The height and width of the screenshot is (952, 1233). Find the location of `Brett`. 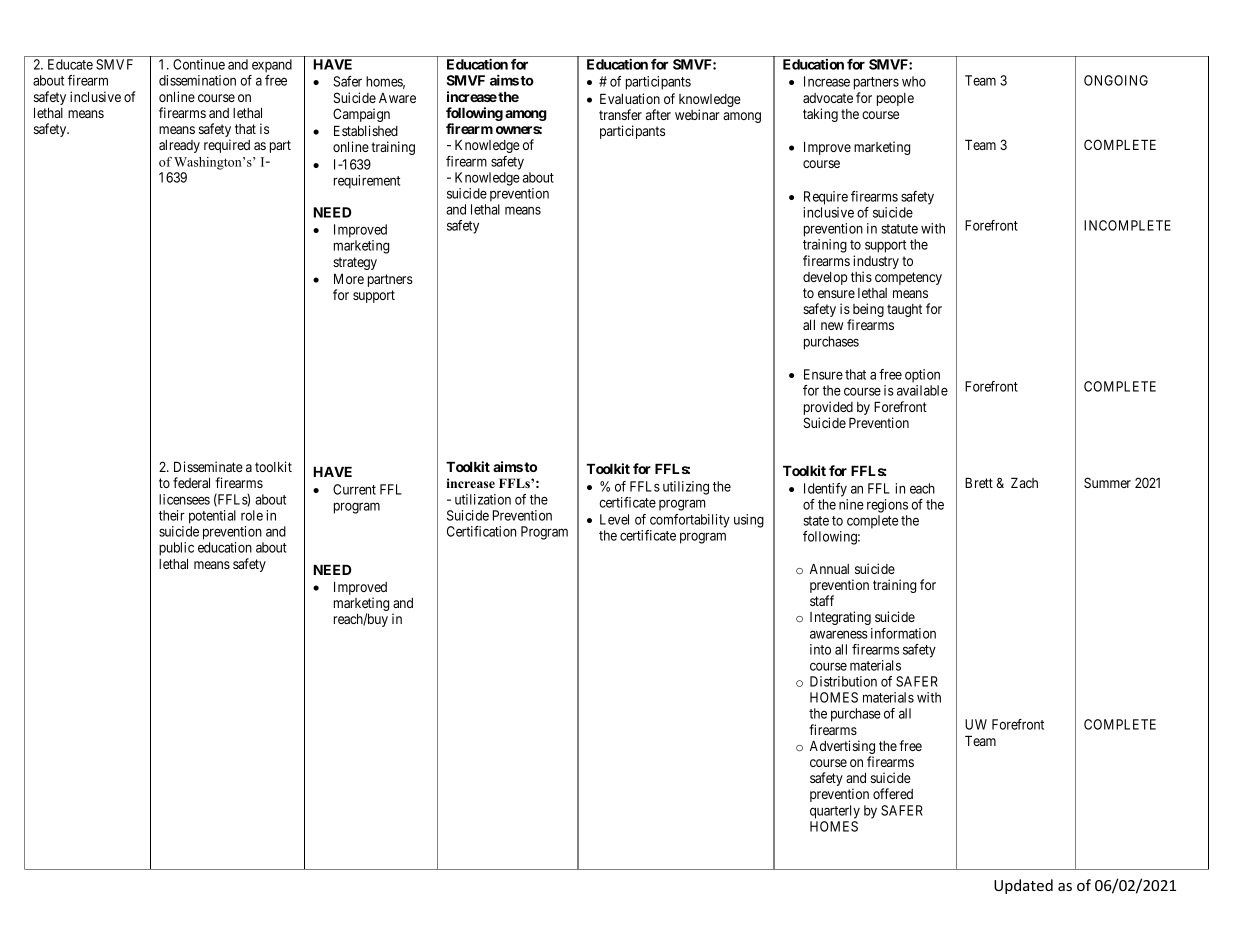

Brett is located at coordinates (979, 483).
